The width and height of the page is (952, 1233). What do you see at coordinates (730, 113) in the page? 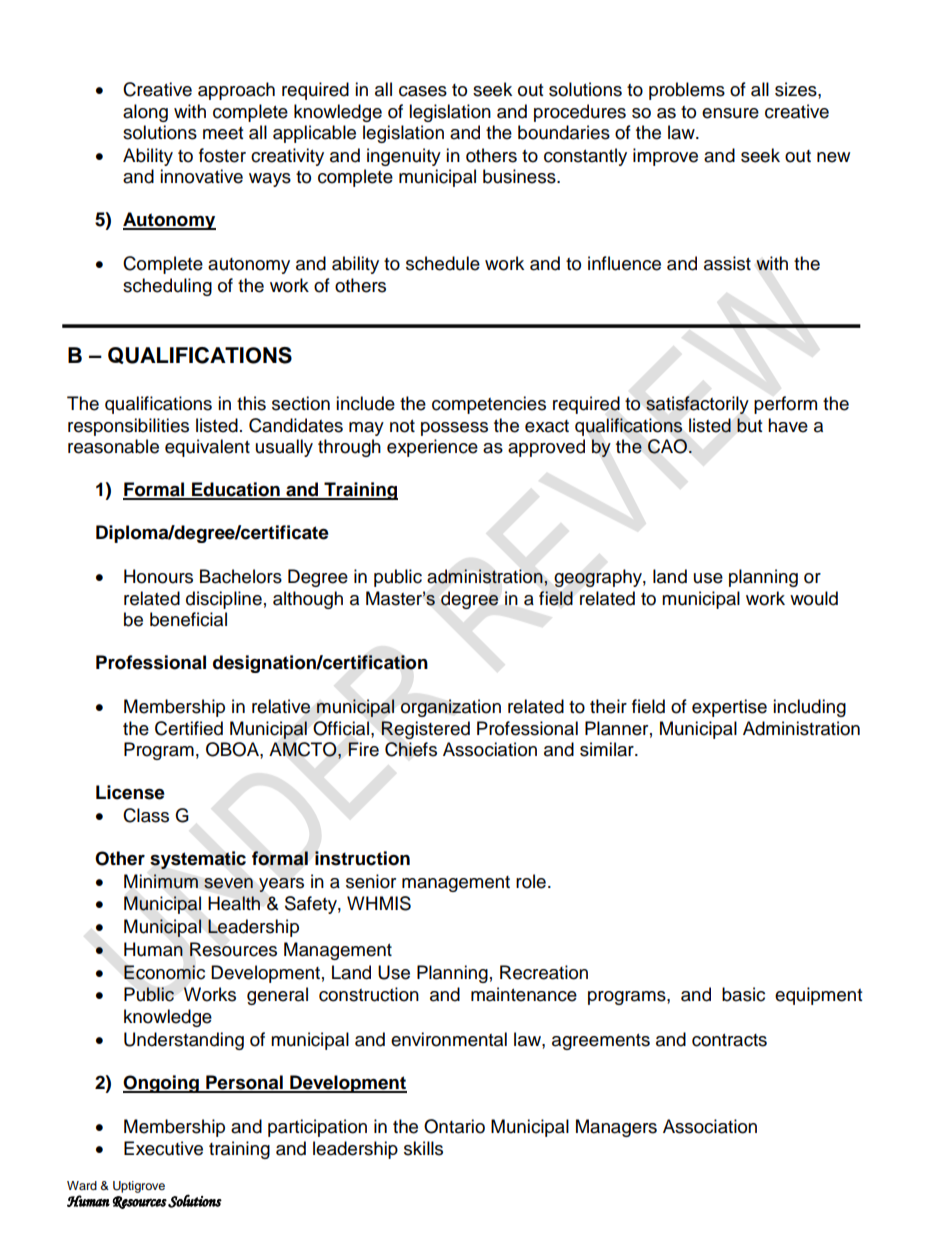
I see `ensure` at bounding box center [730, 113].
